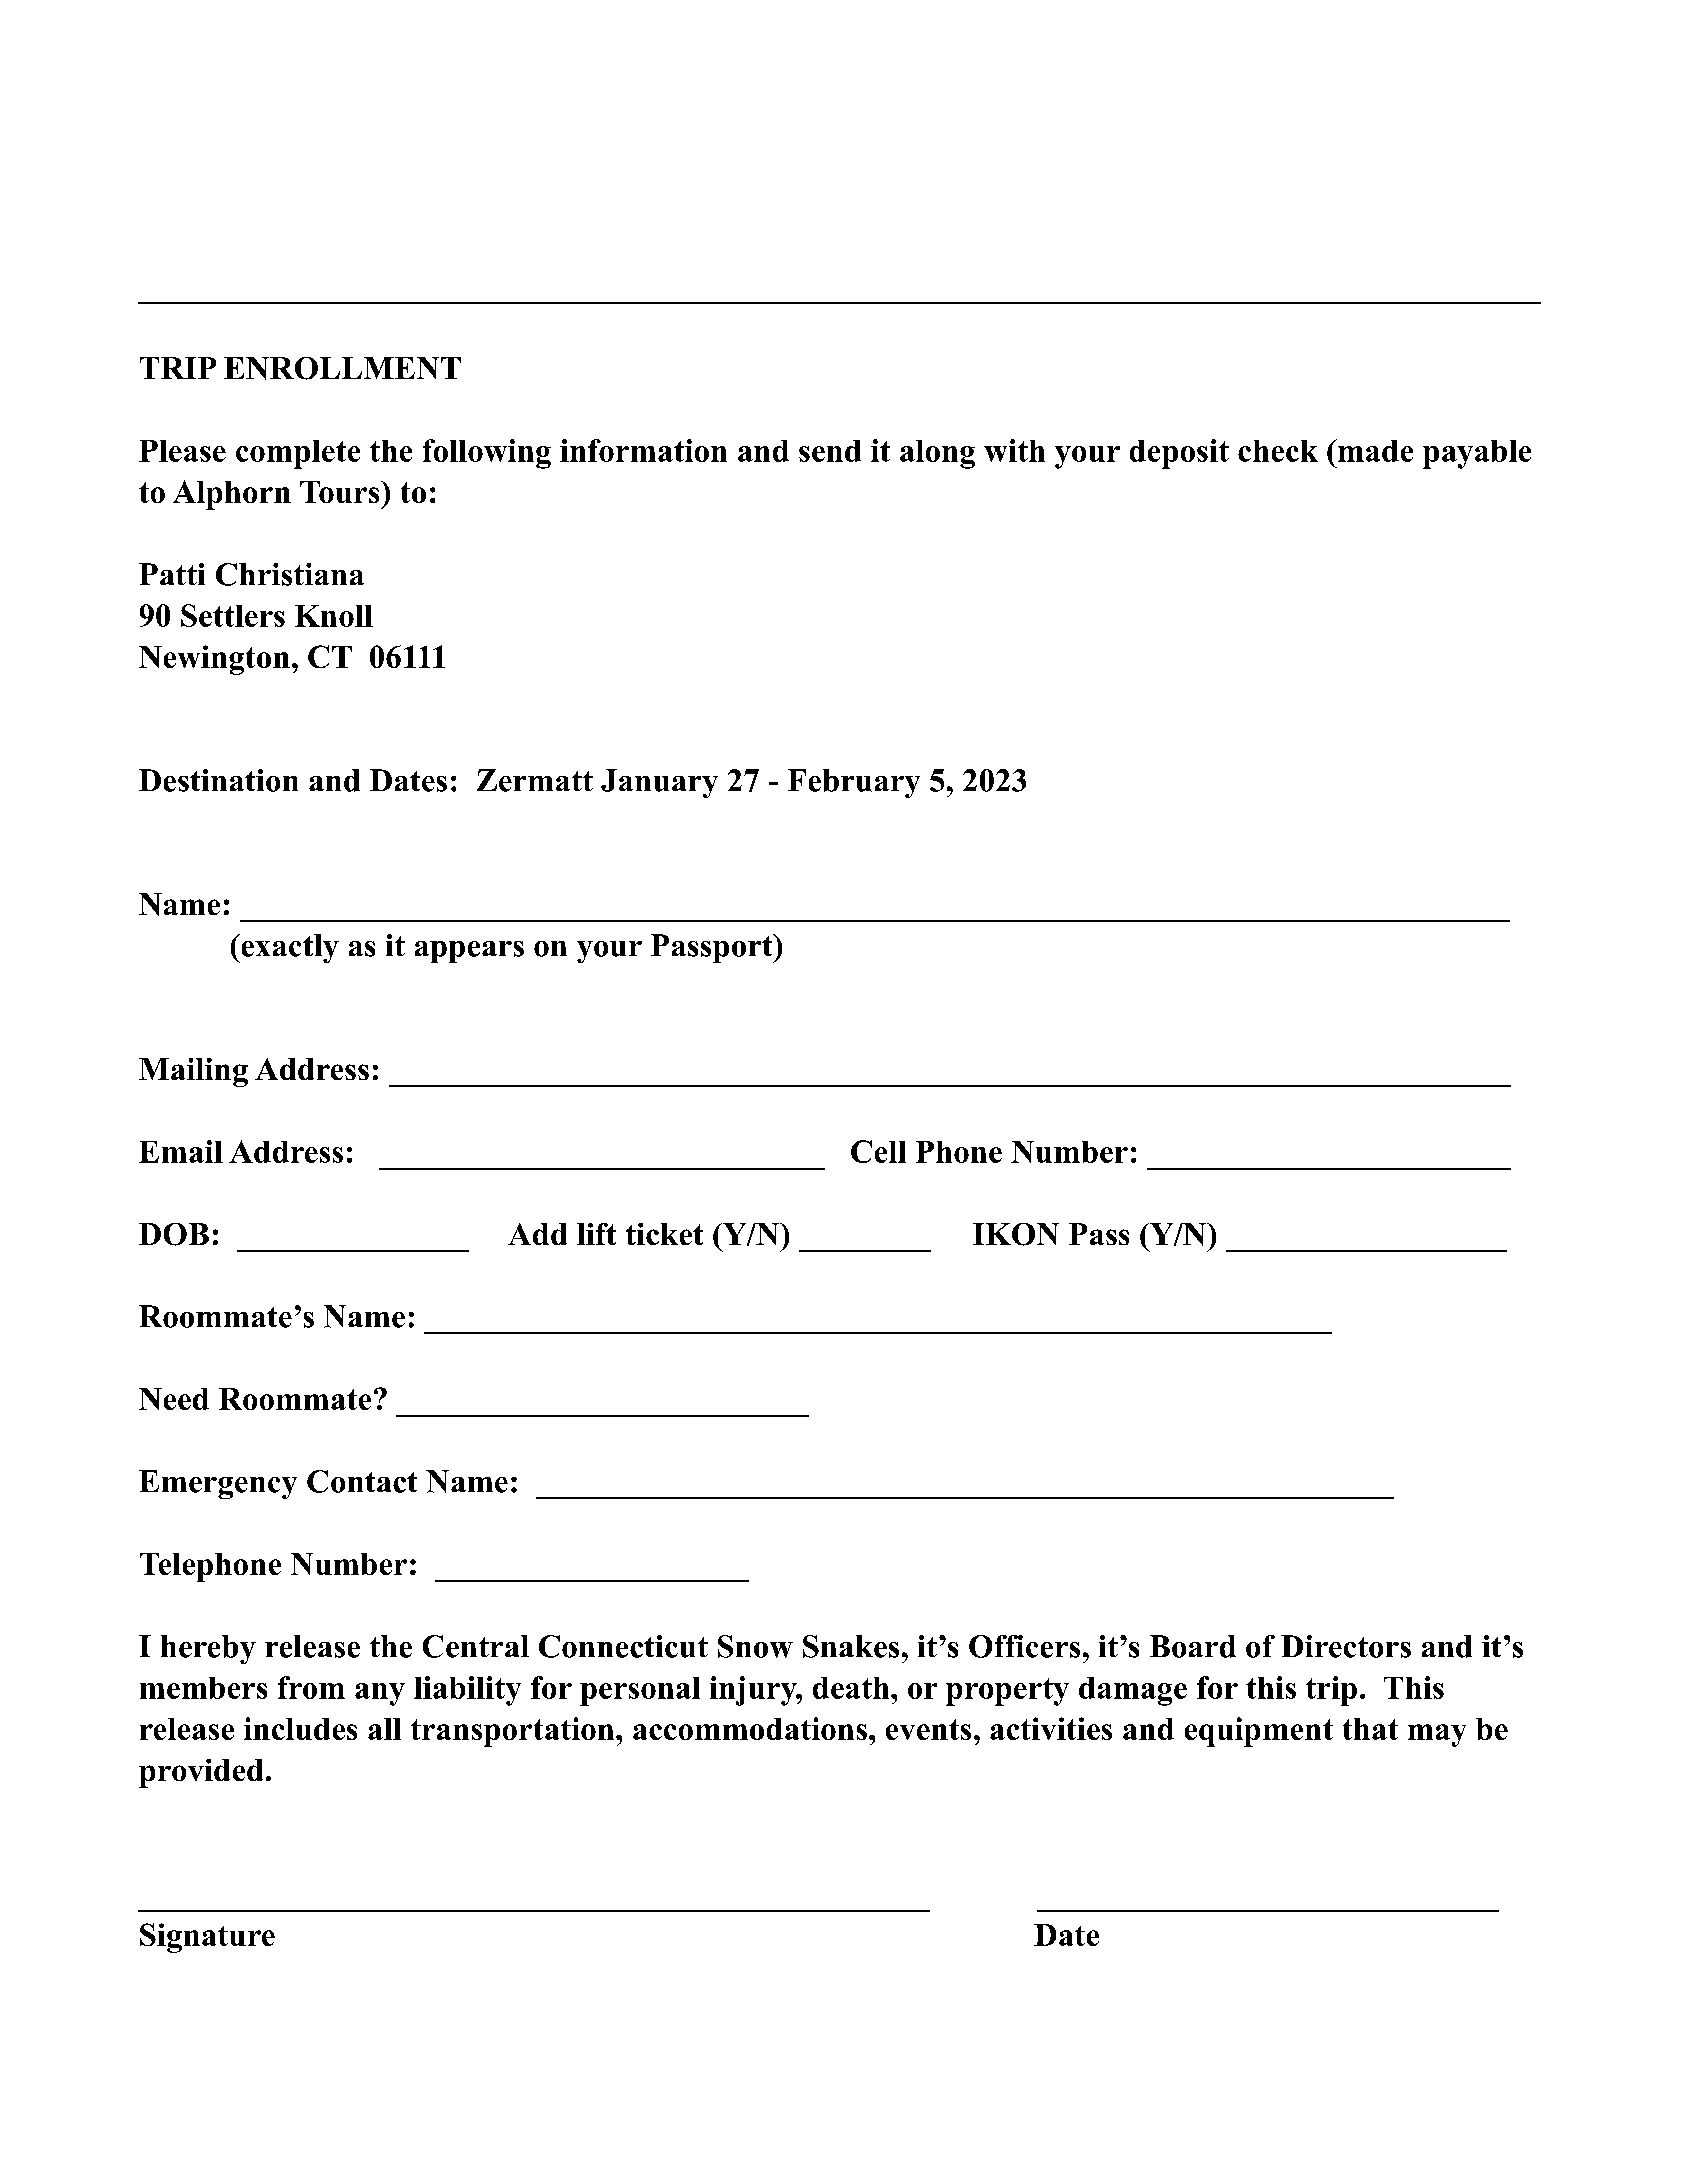 This document has width=1682, height=2177. I want to click on accommodations, so click(750, 1728).
